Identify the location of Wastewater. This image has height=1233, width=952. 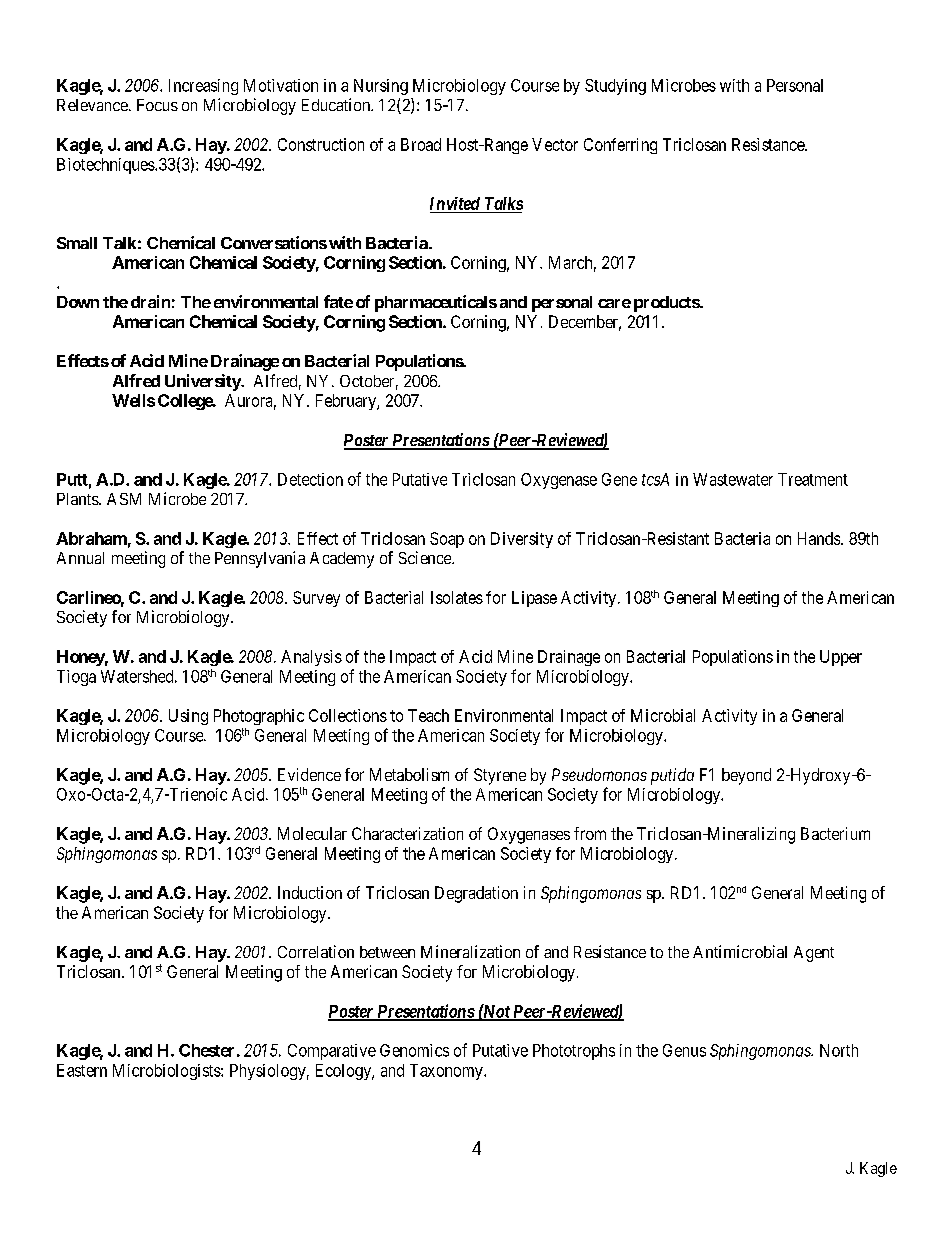
(733, 479).
